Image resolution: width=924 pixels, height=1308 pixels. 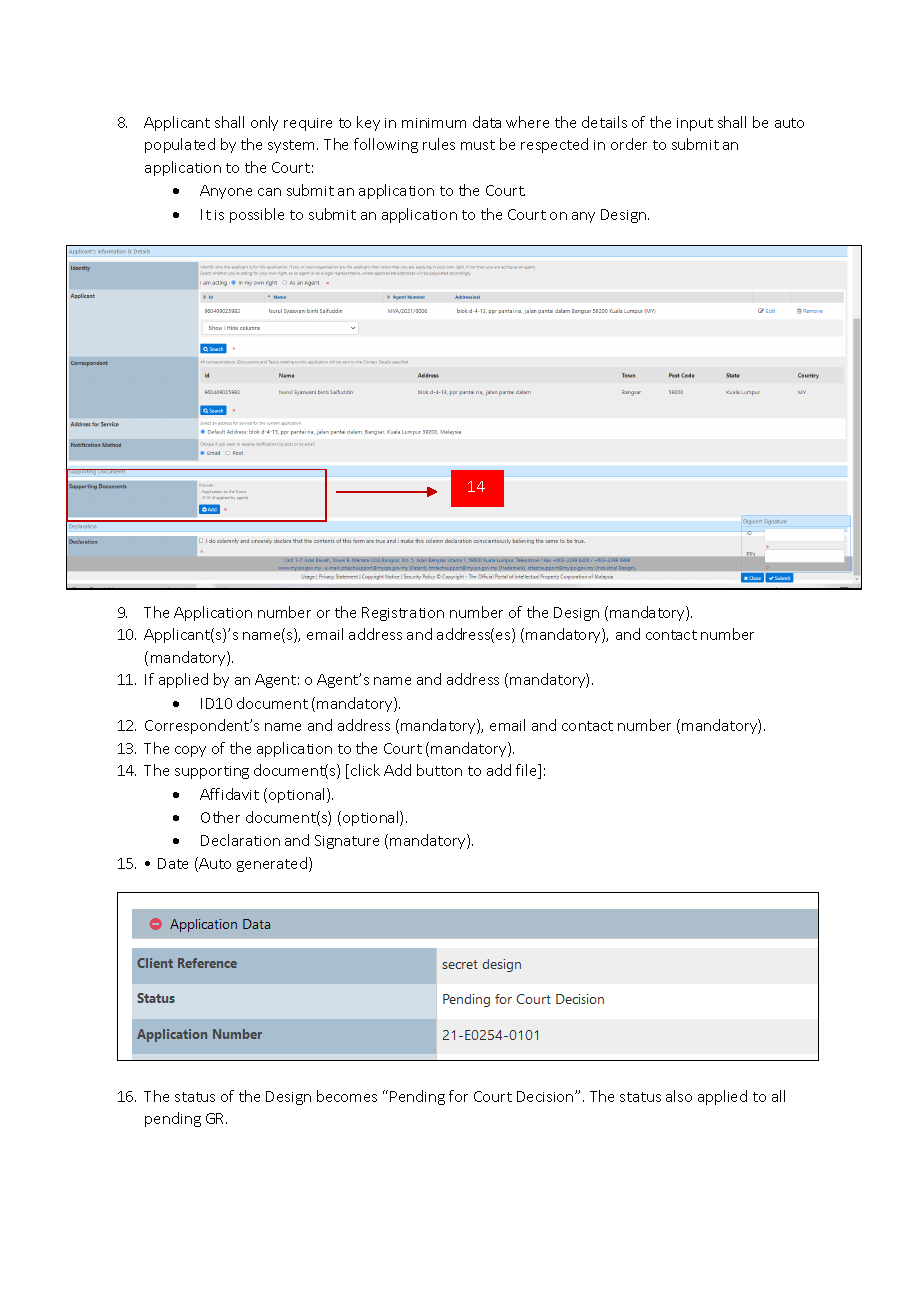 I want to click on only, so click(x=264, y=123).
